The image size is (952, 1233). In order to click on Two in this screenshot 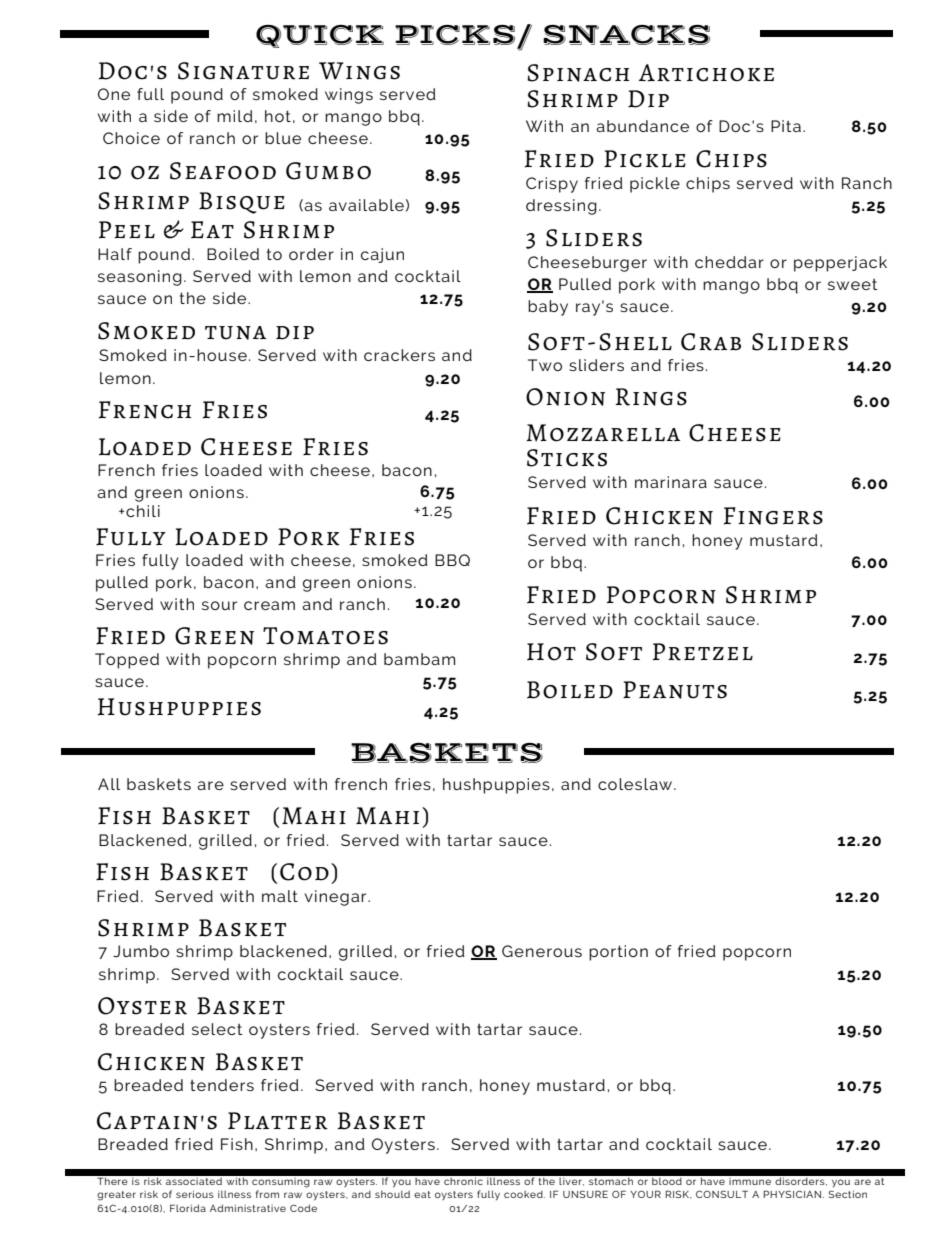, I will do `click(545, 365)`.
